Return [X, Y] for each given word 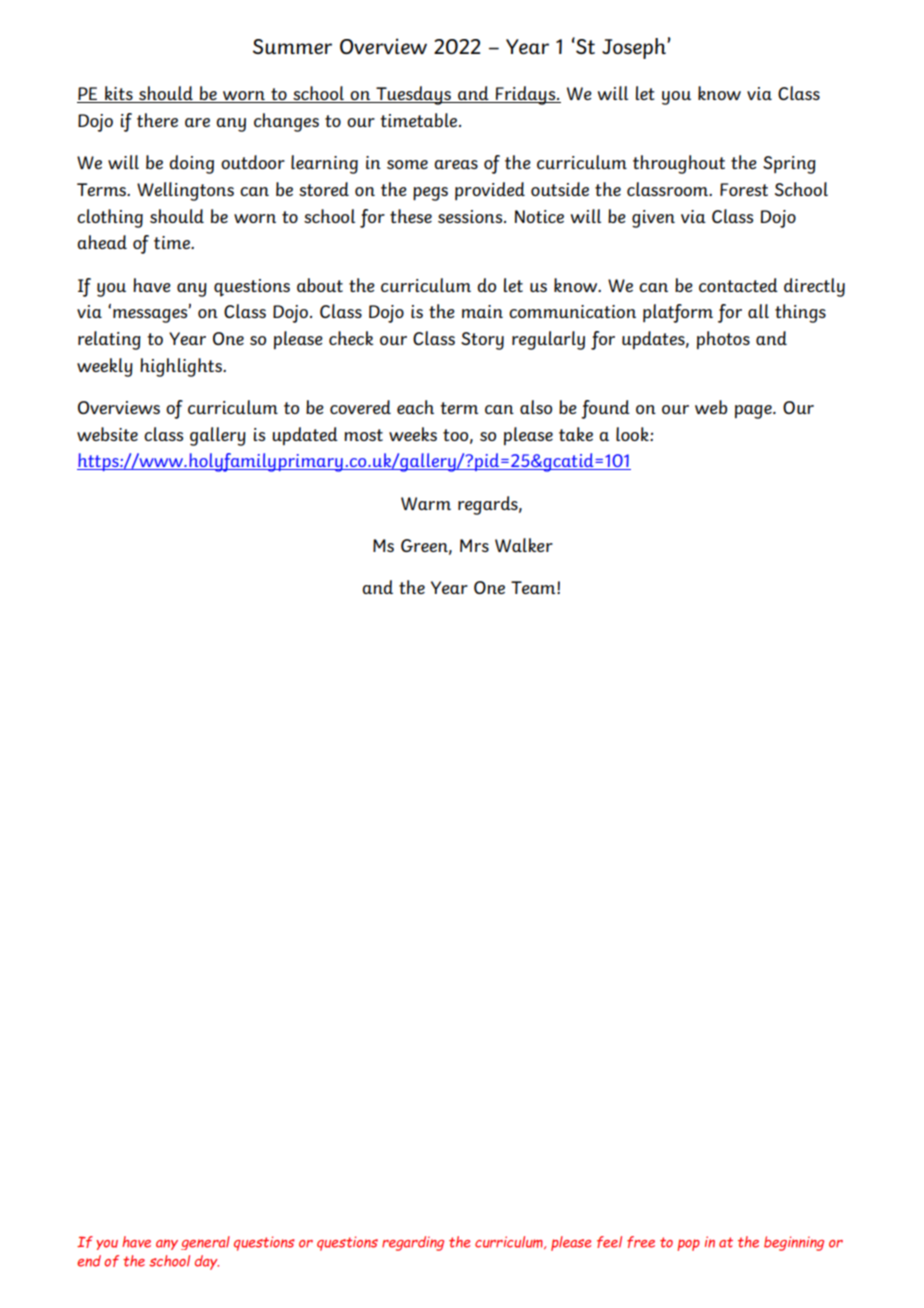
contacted [738, 285]
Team [534, 587]
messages [151, 315]
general [205, 1243]
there [157, 120]
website [107, 434]
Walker [524, 545]
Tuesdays [413, 95]
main [482, 311]
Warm [426, 503]
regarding [413, 1243]
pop [688, 1245]
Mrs [474, 545]
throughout [679, 164]
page [754, 412]
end [89, 1261]
